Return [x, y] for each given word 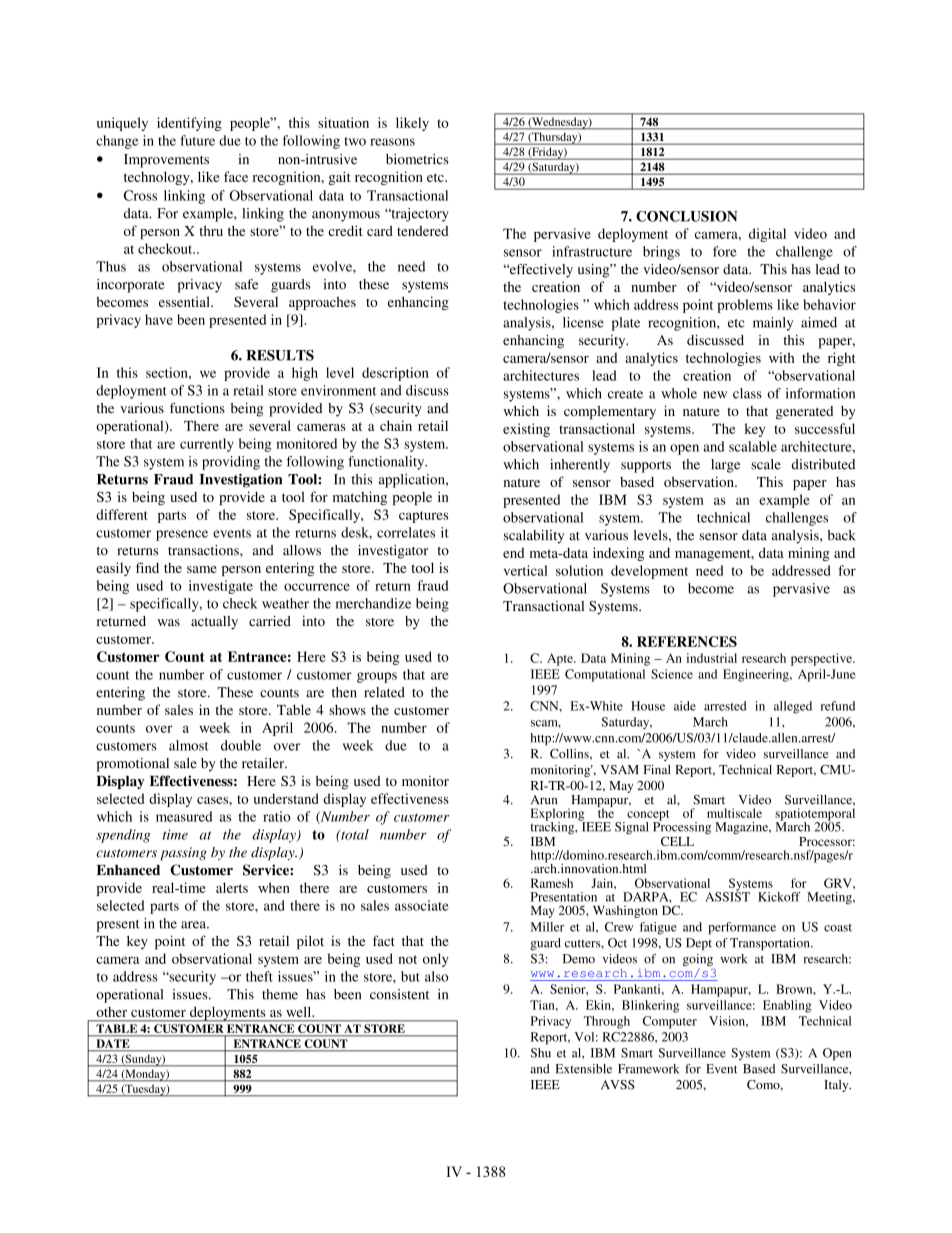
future [197, 140]
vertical [526, 570]
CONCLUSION [686, 216]
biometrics [417, 159]
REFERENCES [687, 641]
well [300, 1012]
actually [214, 623]
